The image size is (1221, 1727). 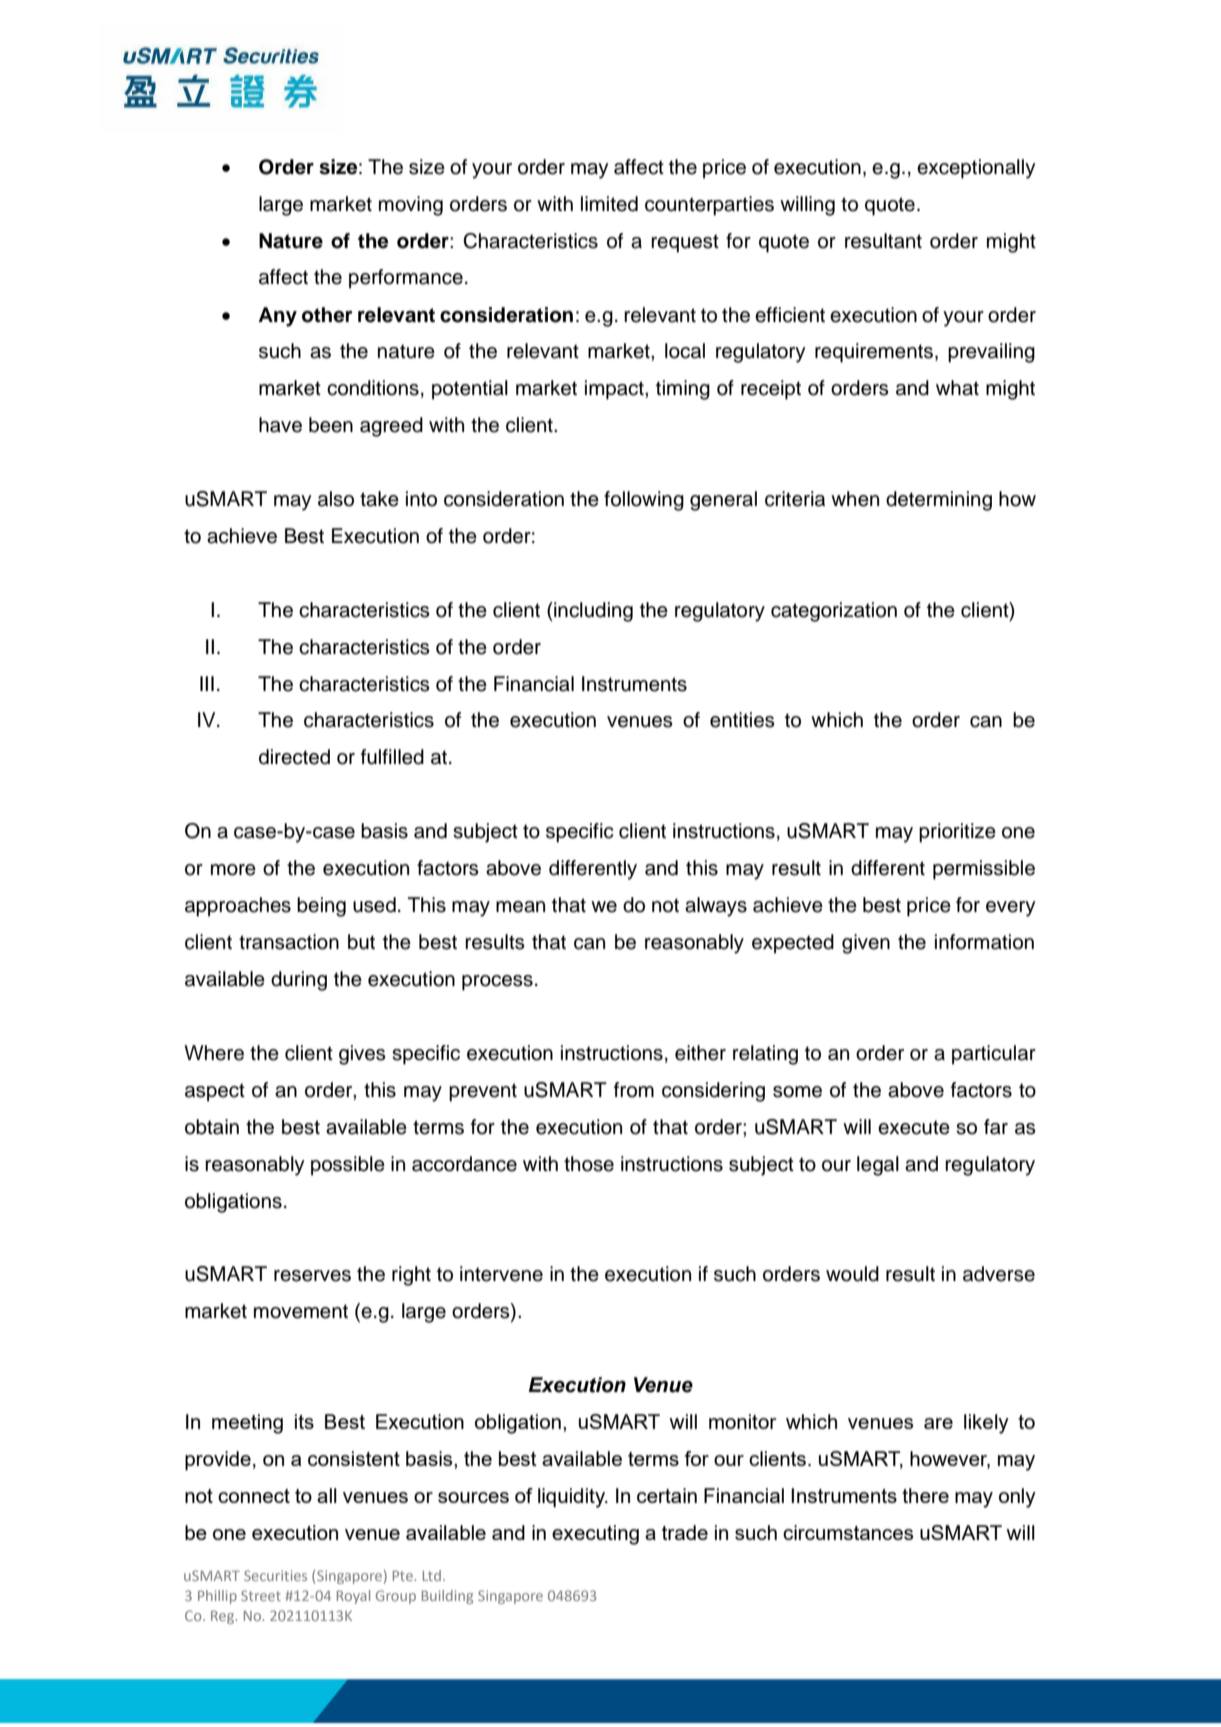 I want to click on III, so click(x=207, y=683).
